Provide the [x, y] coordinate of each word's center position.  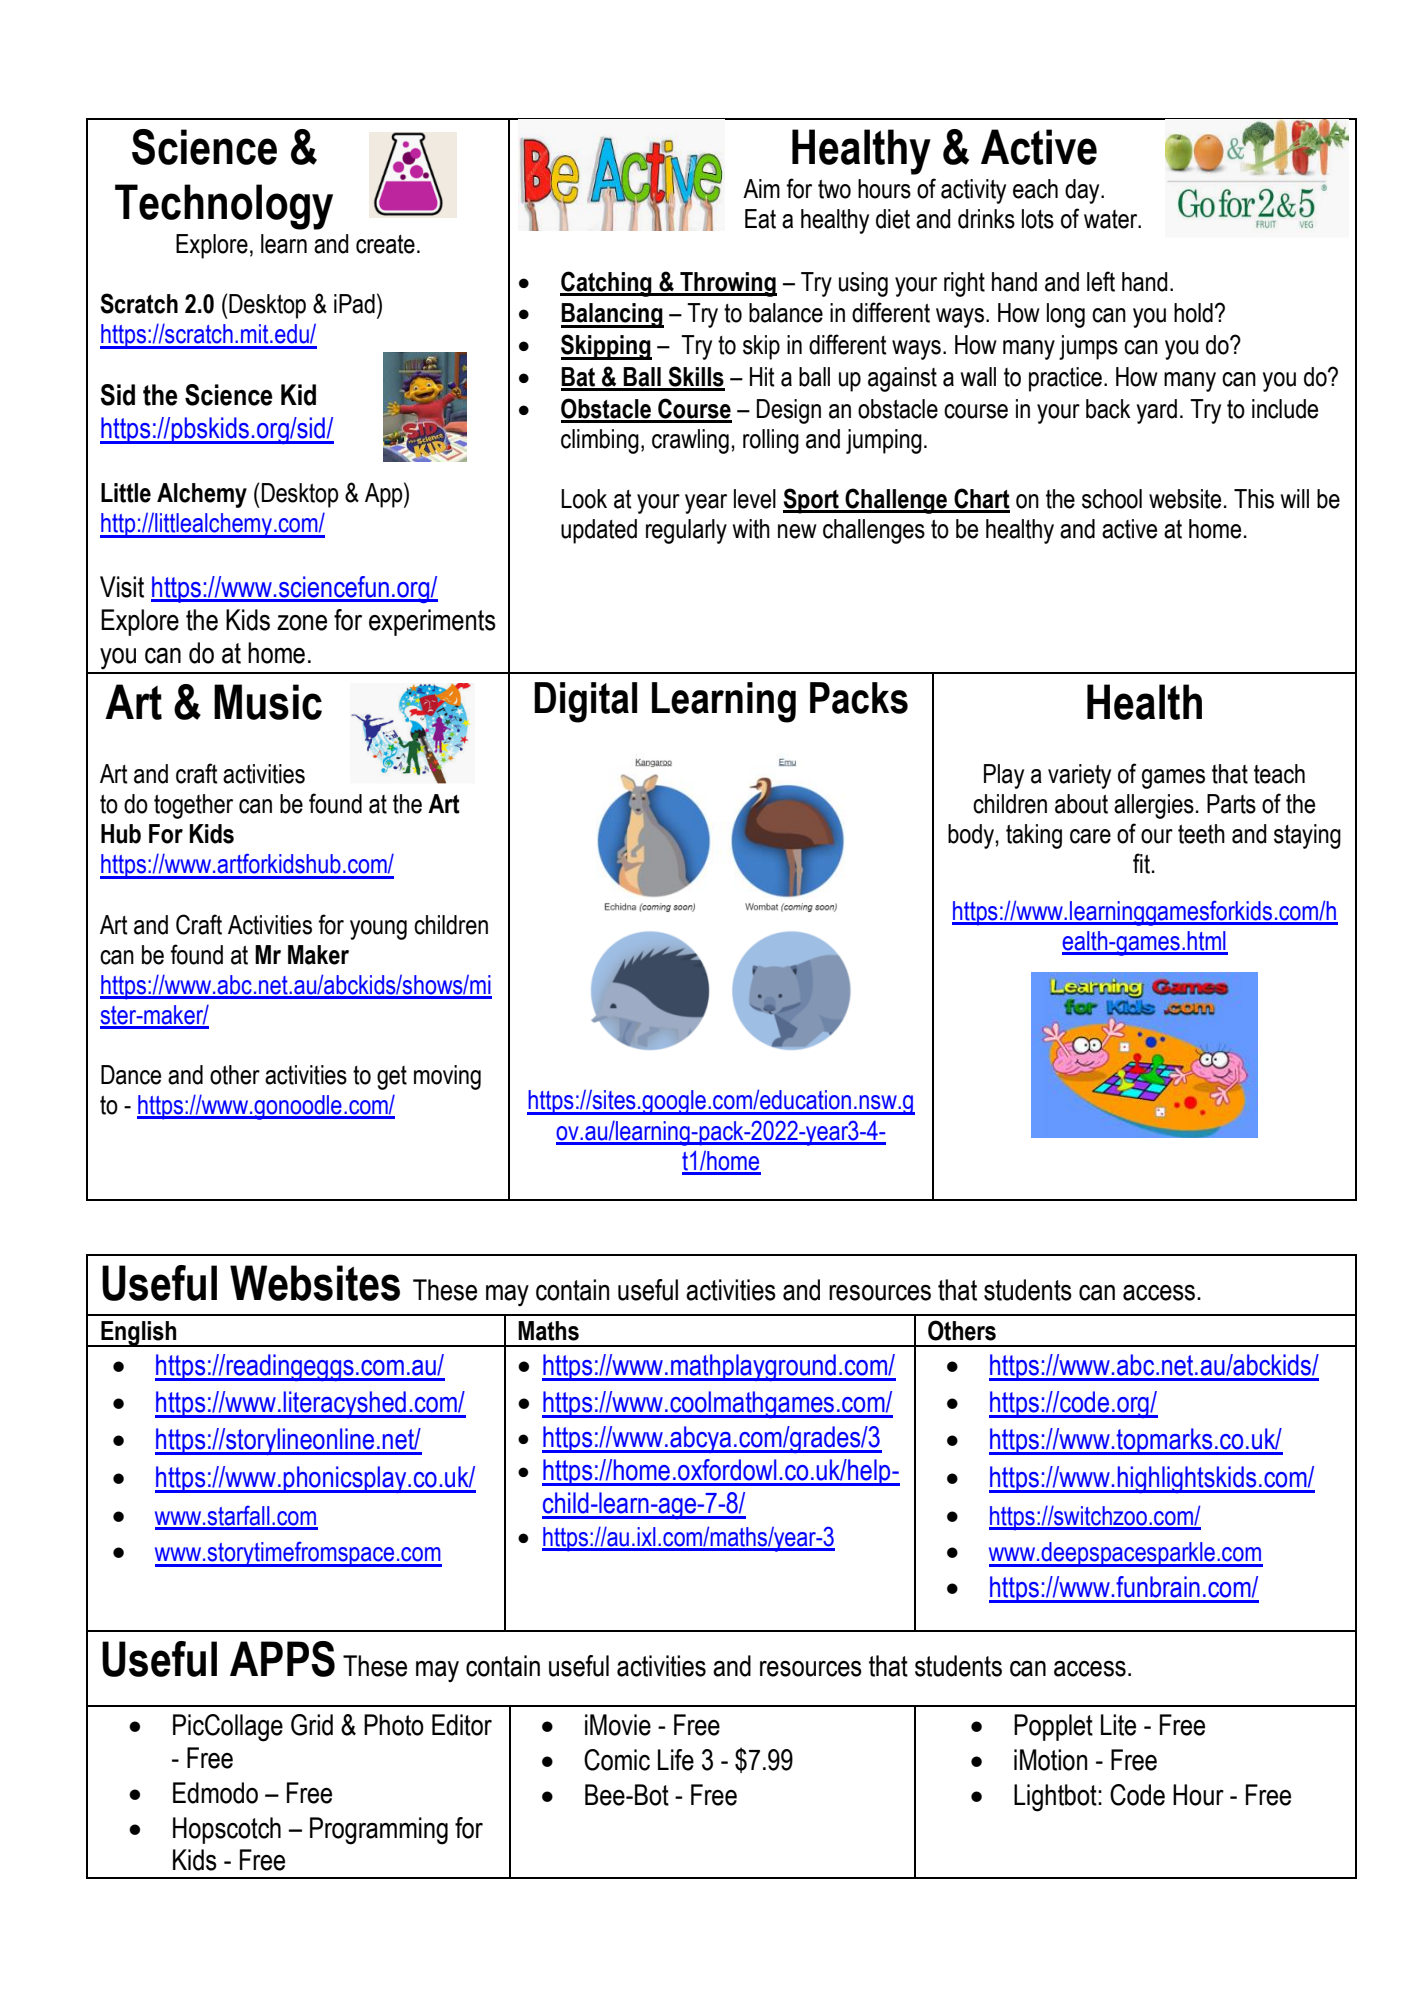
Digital [585, 702]
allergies [1154, 806]
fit [1141, 863]
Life [676, 1760]
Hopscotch [227, 1830]
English [139, 1334]
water [1112, 219]
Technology [224, 207]
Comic [617, 1760]
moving [447, 1077]
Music [268, 702]
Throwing [727, 284]
